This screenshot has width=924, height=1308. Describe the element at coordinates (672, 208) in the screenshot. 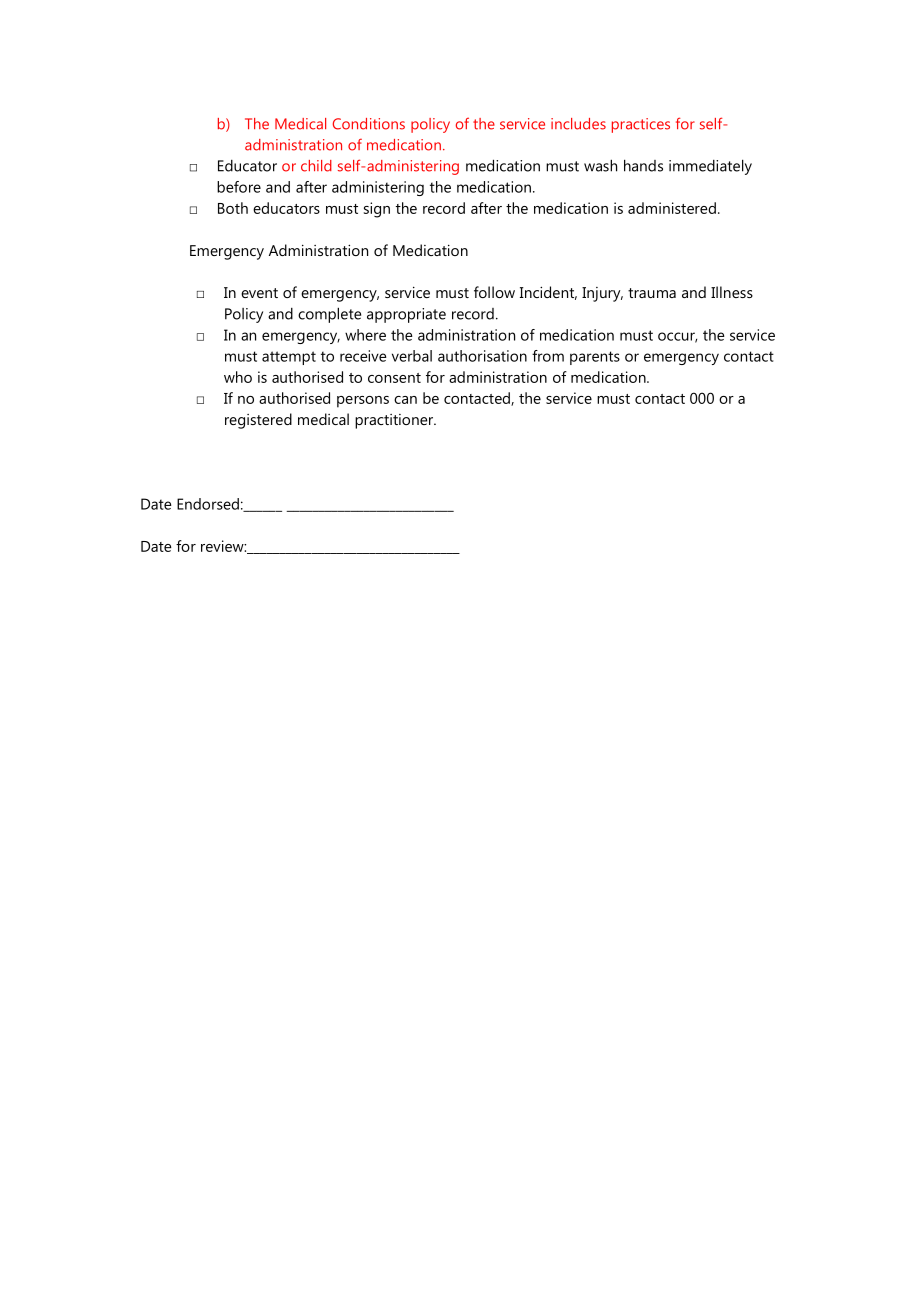

I see `administered` at that location.
